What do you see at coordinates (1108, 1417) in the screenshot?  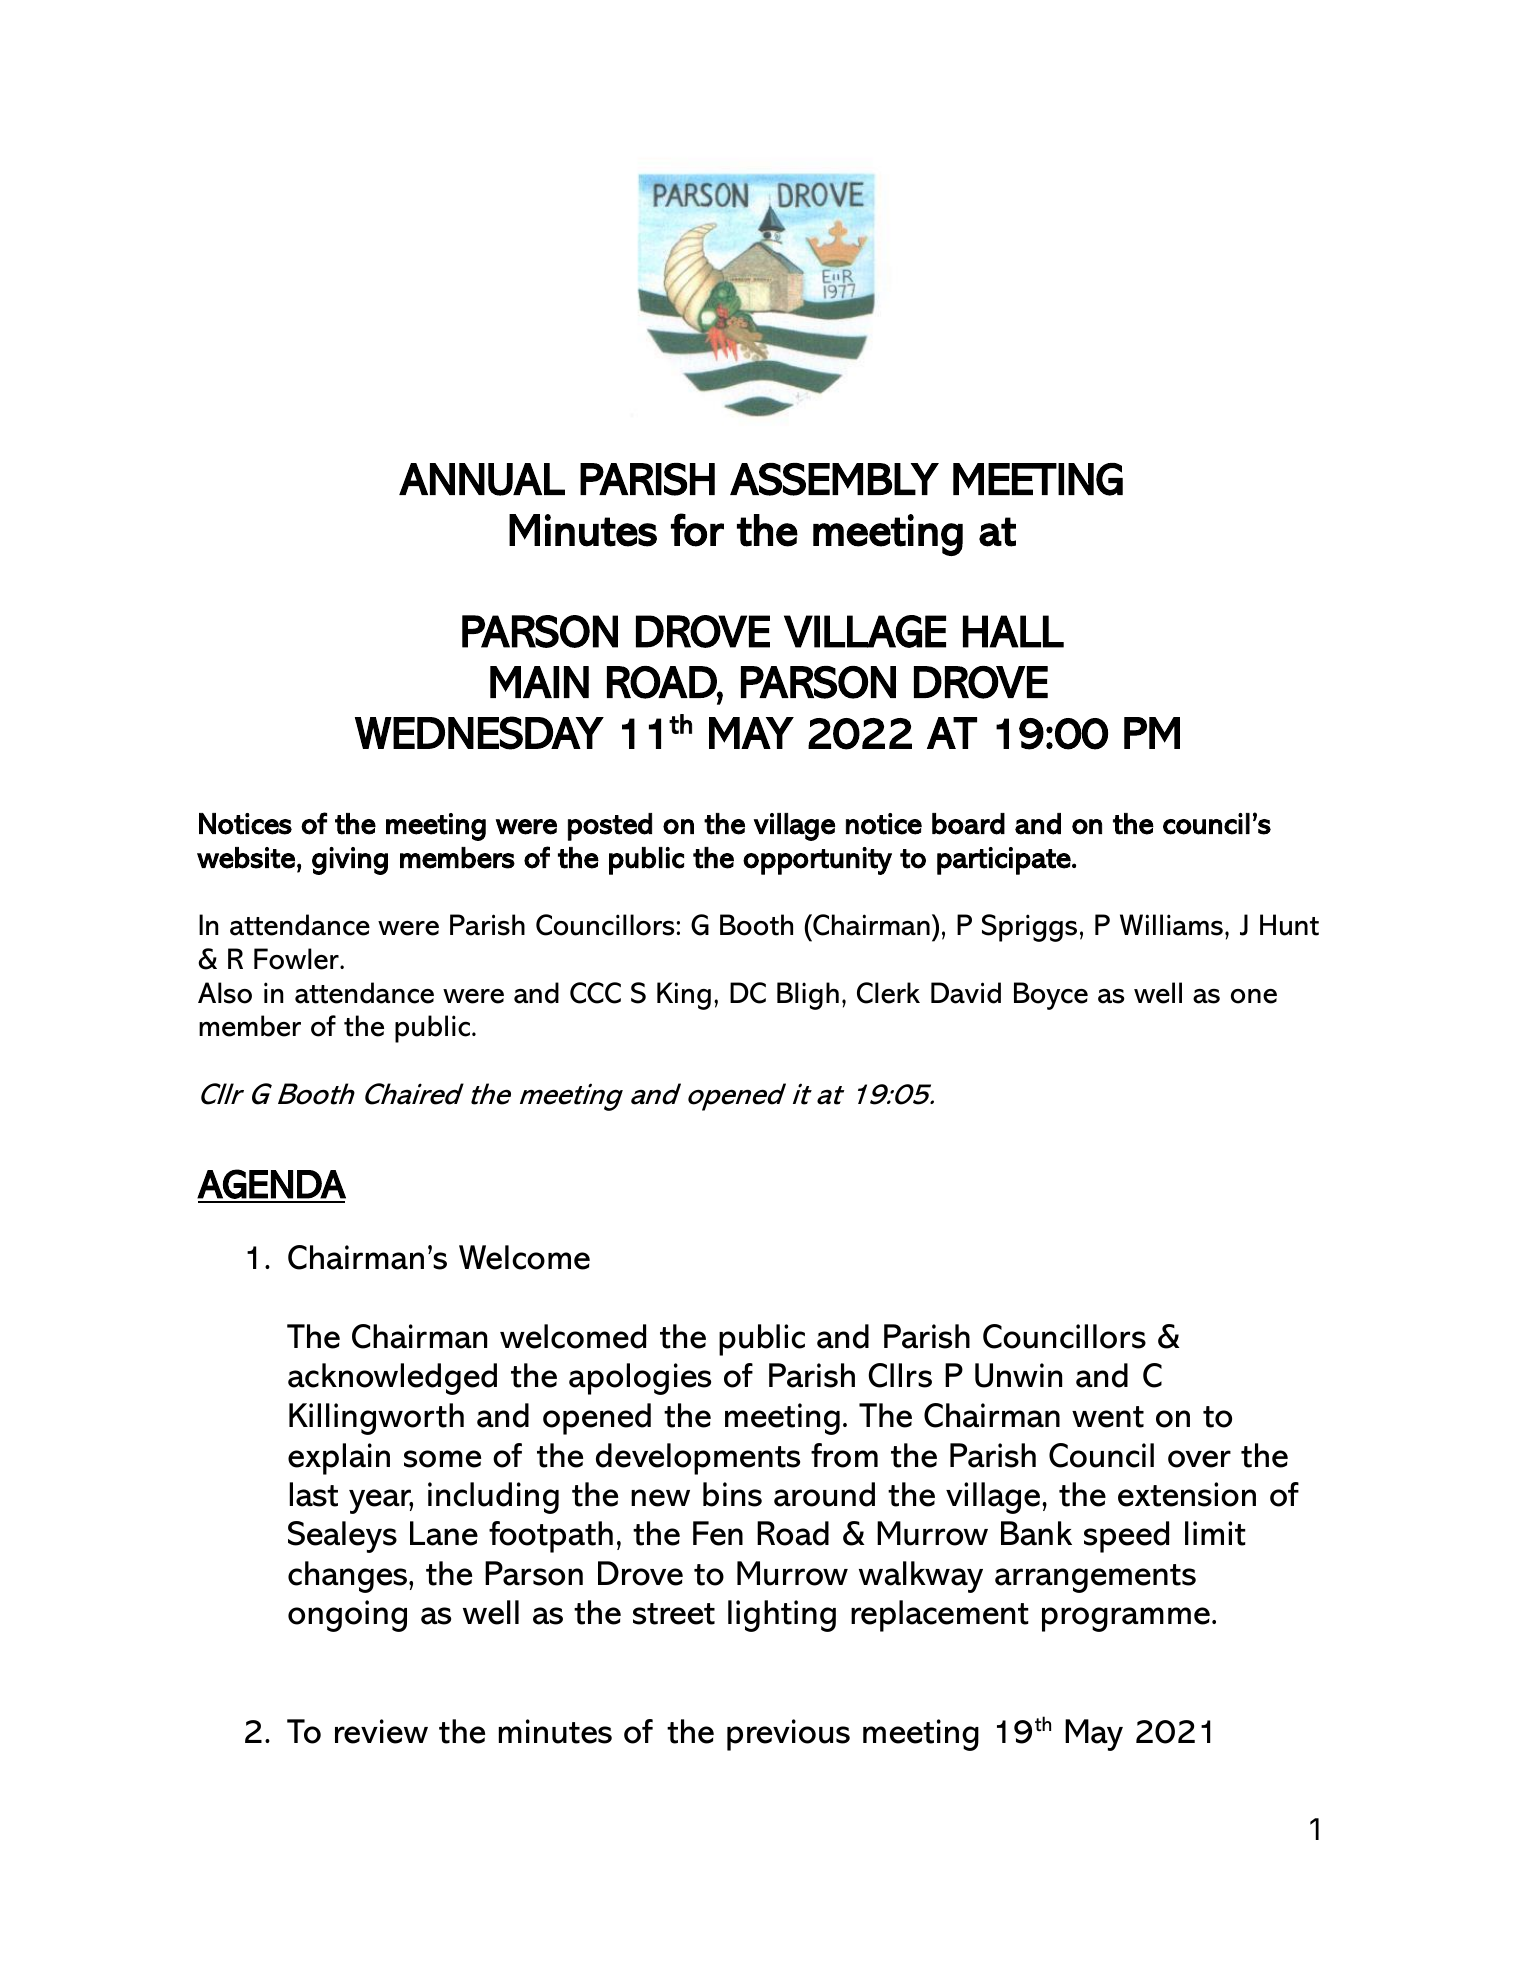 I see `went` at bounding box center [1108, 1417].
